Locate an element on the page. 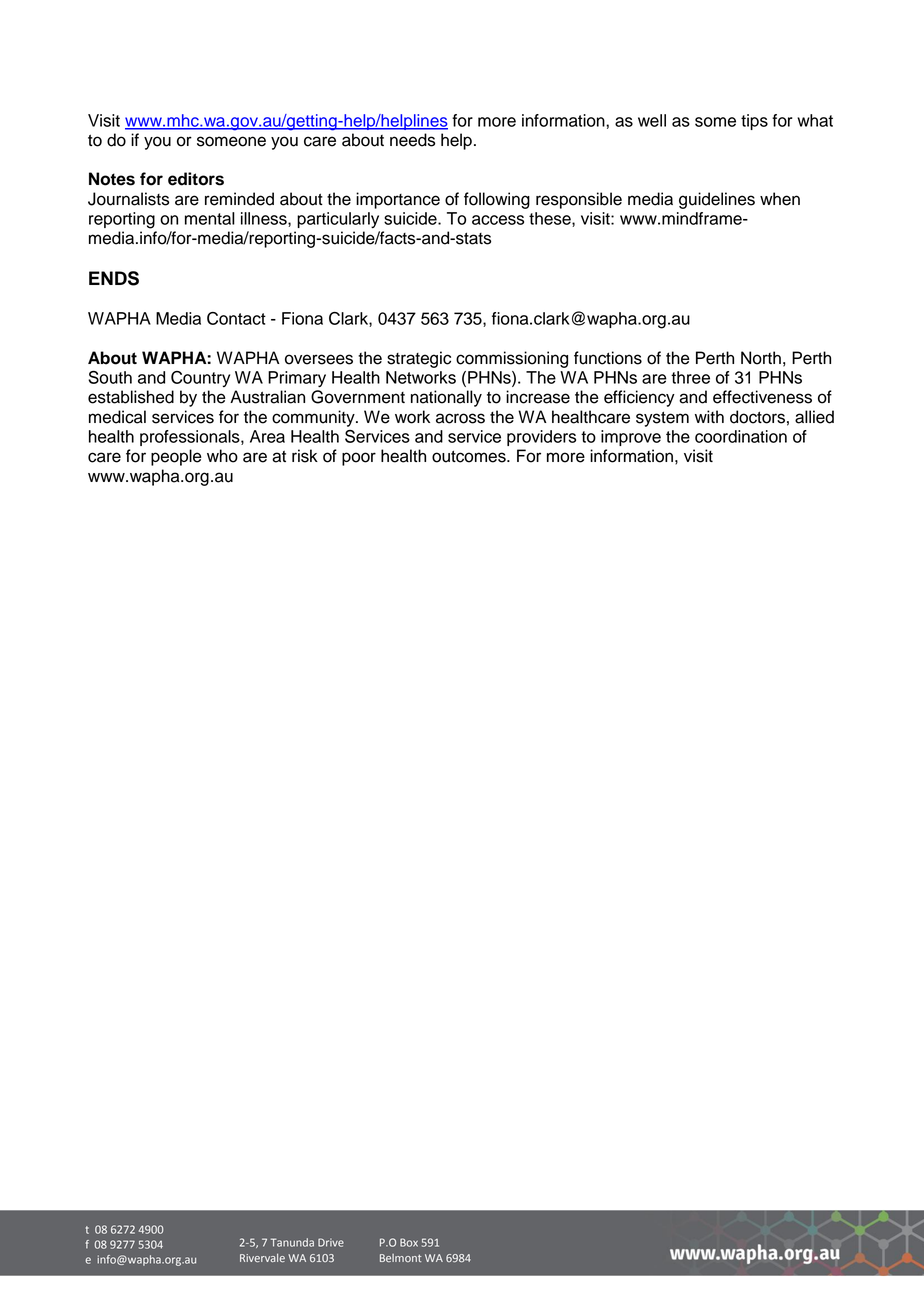 Image resolution: width=924 pixels, height=1307 pixels. coordination is located at coordinates (741, 436).
